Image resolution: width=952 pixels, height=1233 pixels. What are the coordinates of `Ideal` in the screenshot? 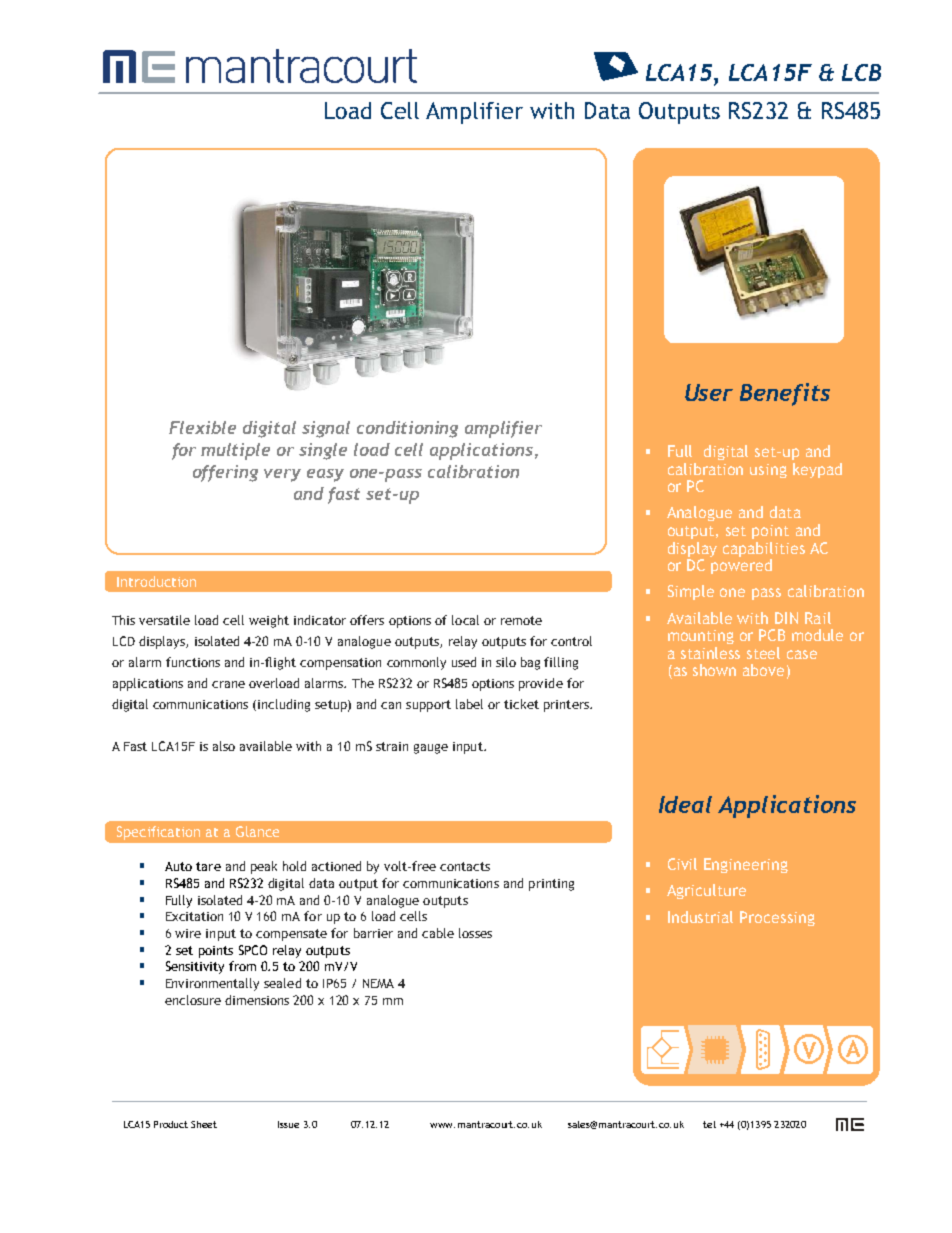 It's located at (685, 804).
